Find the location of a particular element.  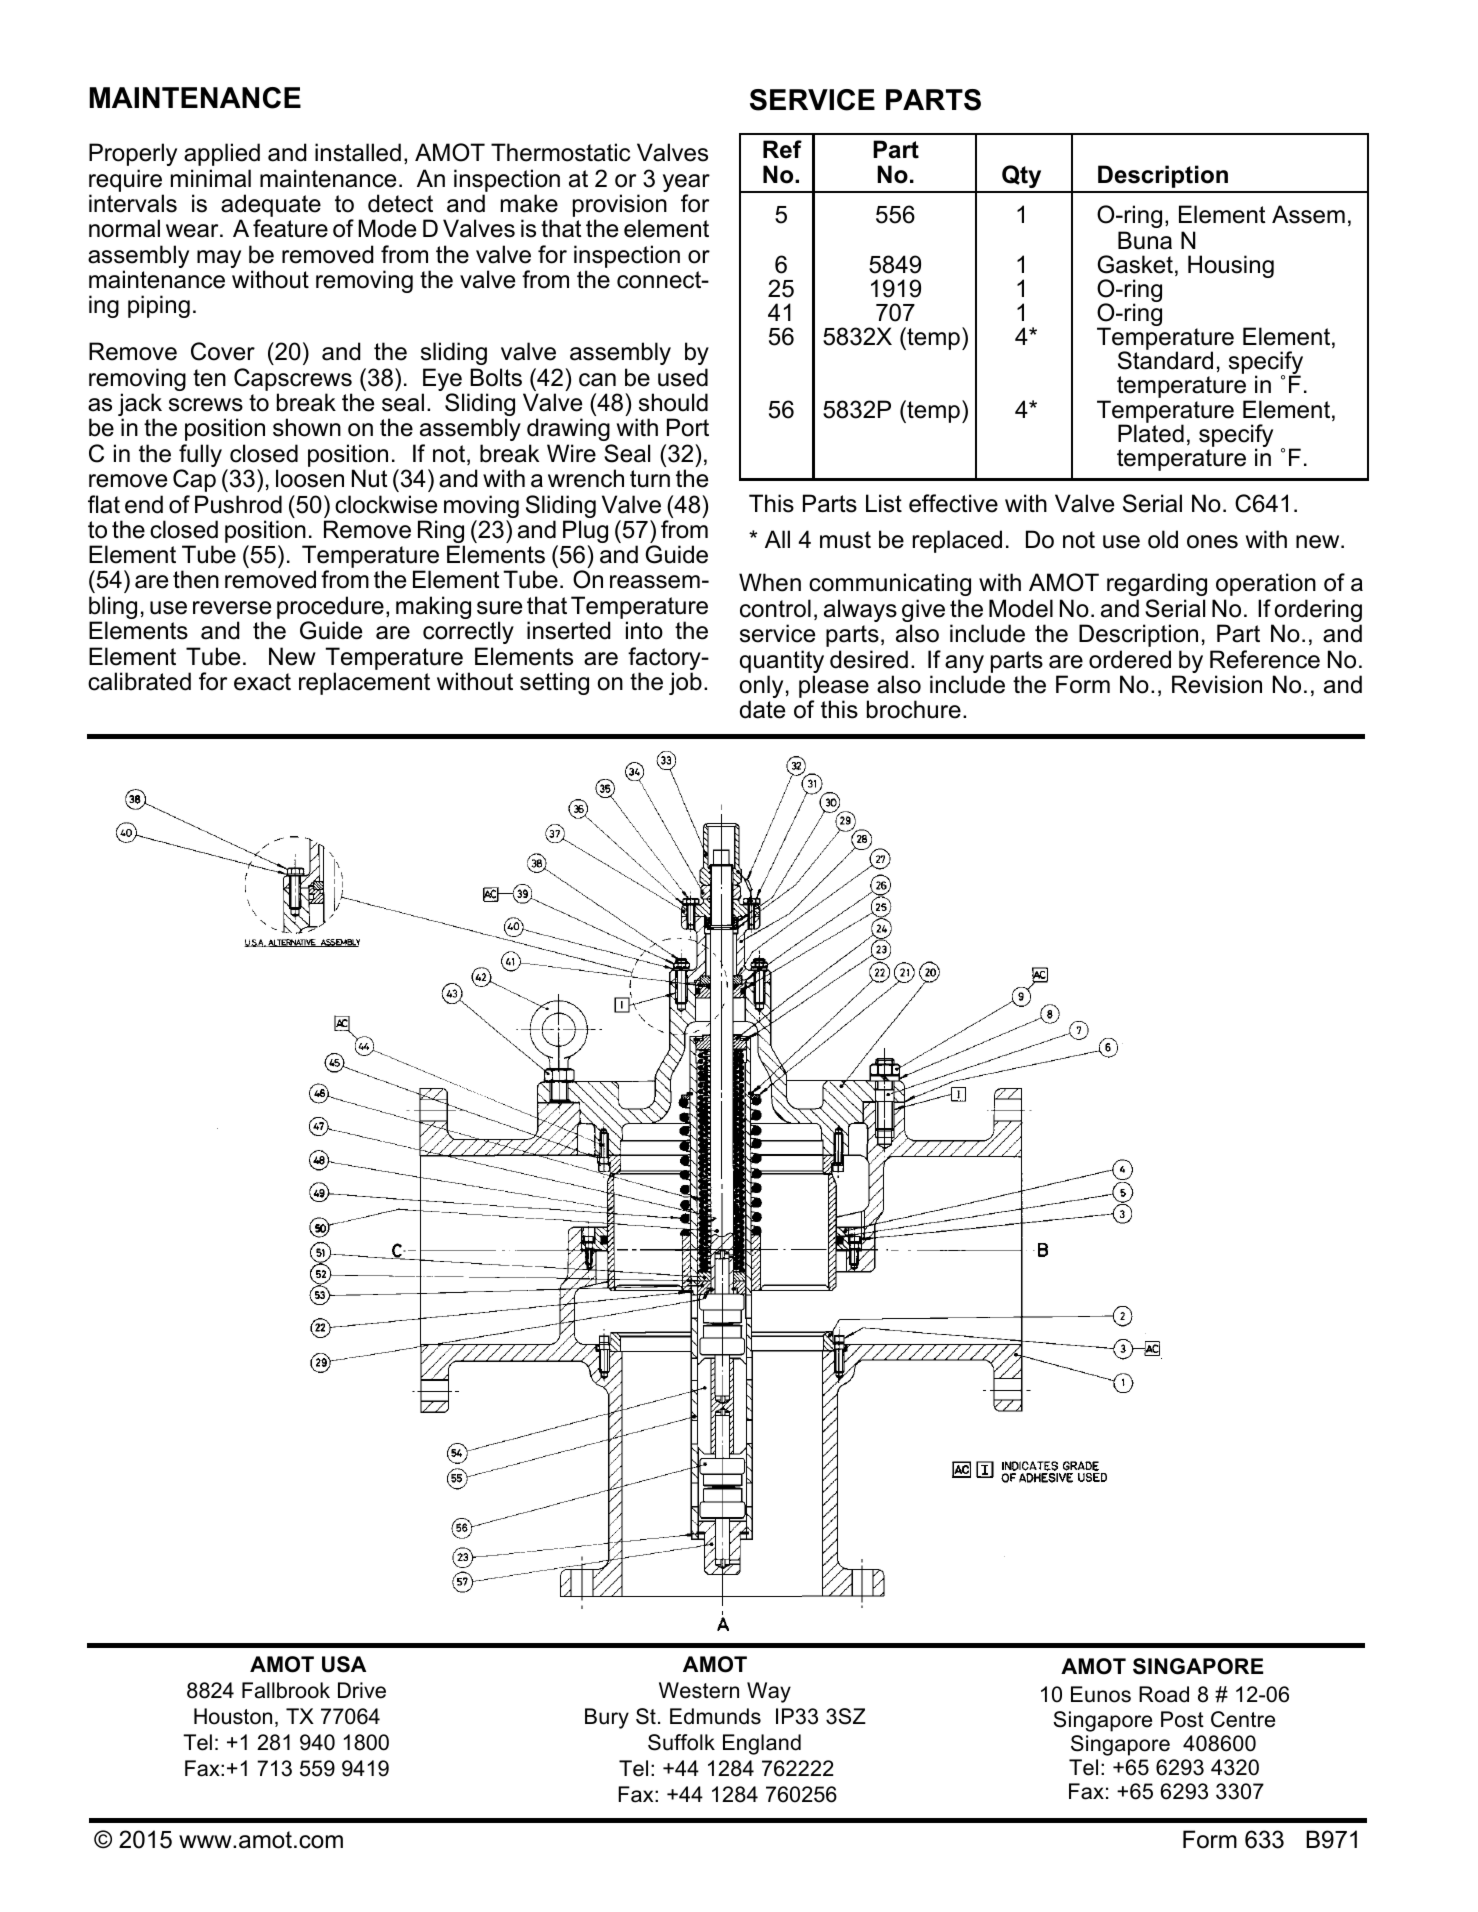

USA is located at coordinates (344, 1664).
